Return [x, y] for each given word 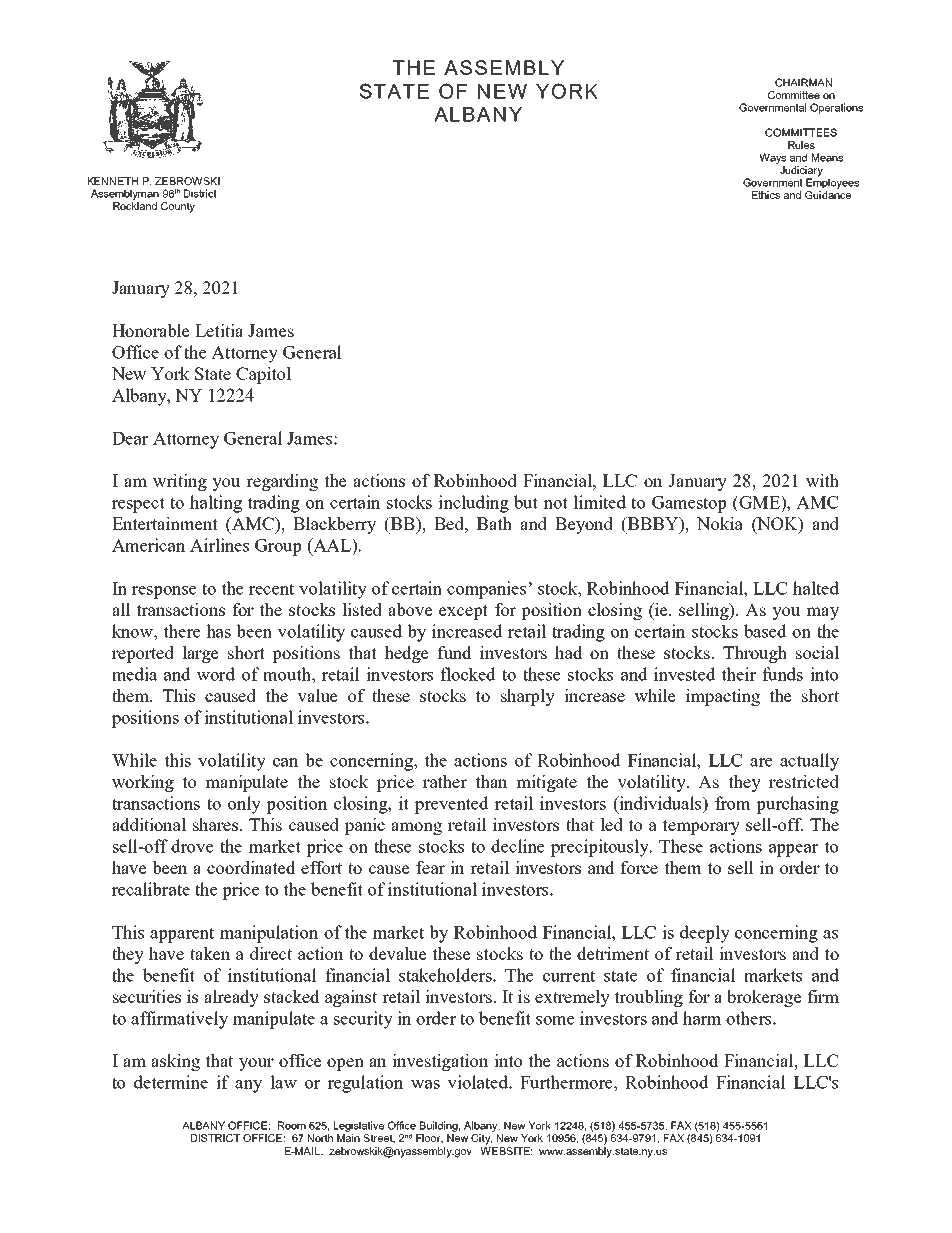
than [491, 781]
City [481, 1139]
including [473, 504]
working [143, 783]
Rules [801, 145]
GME [759, 502]
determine [171, 1082]
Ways [772, 158]
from [733, 803]
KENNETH [113, 181]
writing [180, 482]
